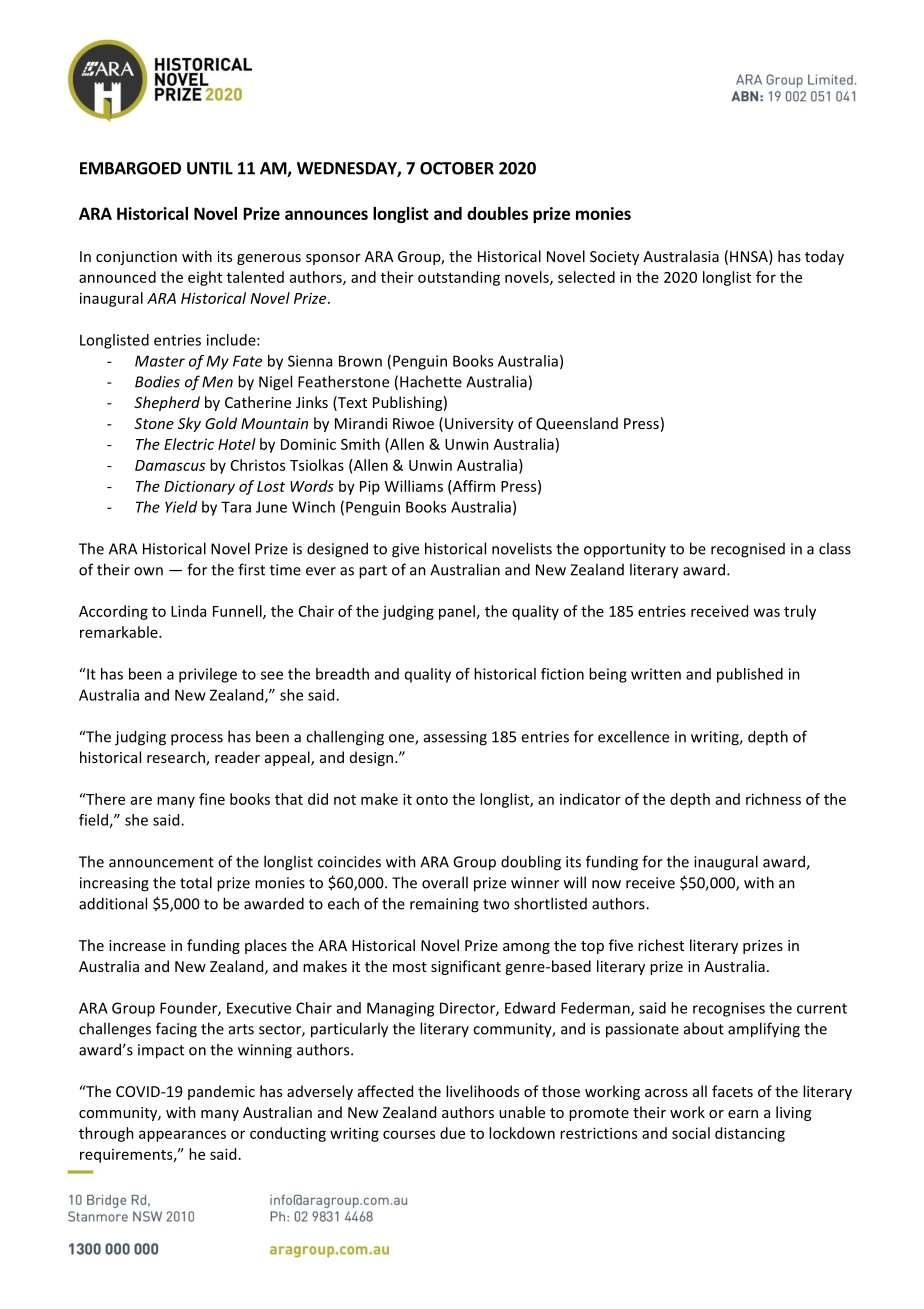 This image has width=924, height=1309. What do you see at coordinates (221, 1092) in the image?
I see `pandemic` at bounding box center [221, 1092].
